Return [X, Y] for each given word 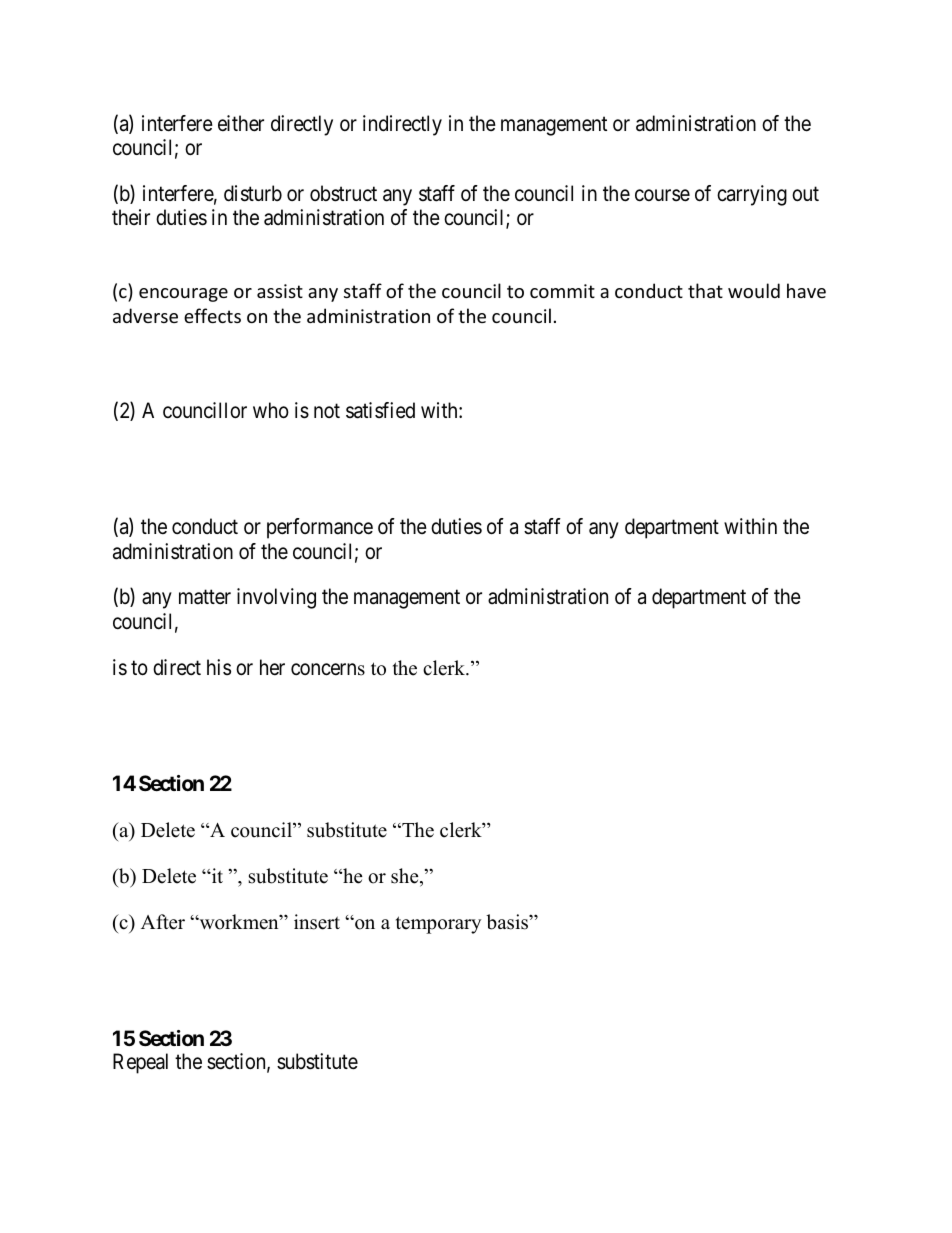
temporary [438, 925]
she [406, 877]
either [241, 123]
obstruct [343, 193]
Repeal [140, 1063]
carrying [752, 195]
